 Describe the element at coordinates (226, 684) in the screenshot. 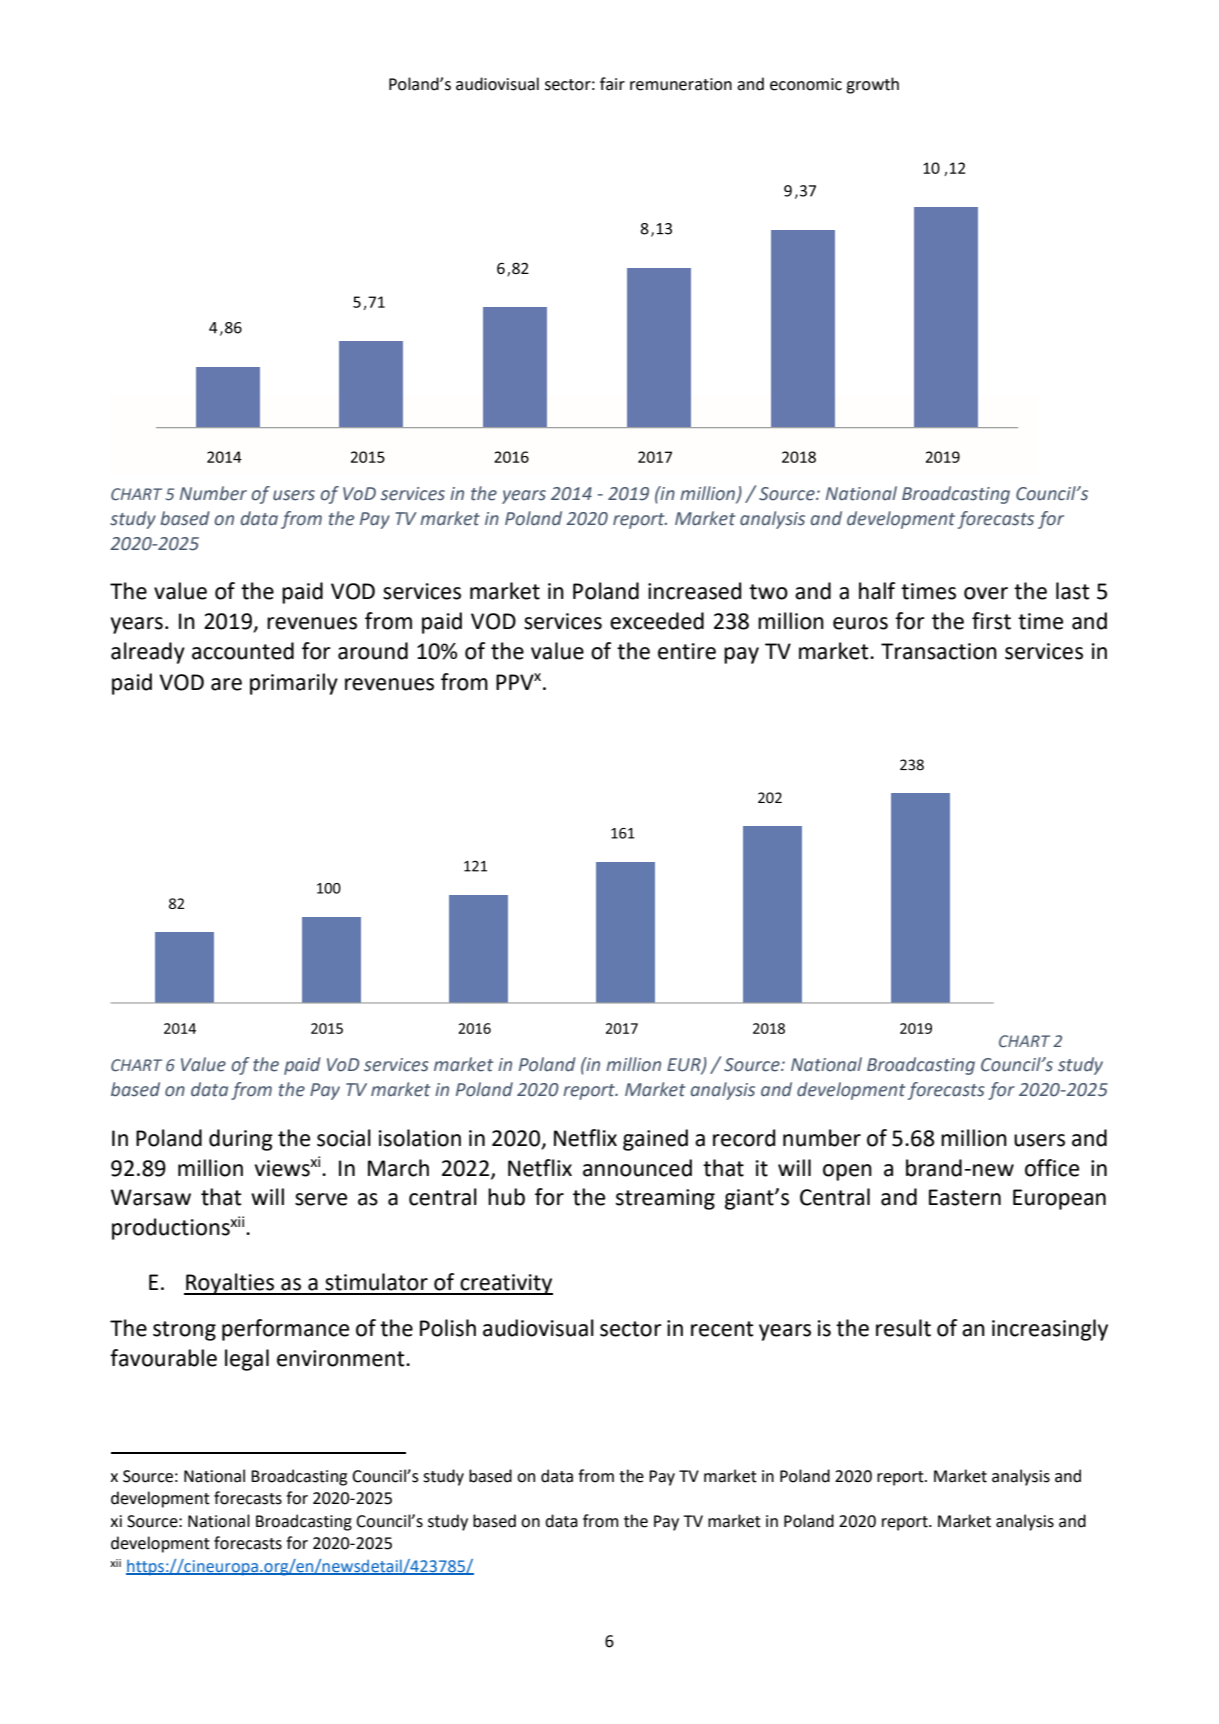

I see `are` at that location.
